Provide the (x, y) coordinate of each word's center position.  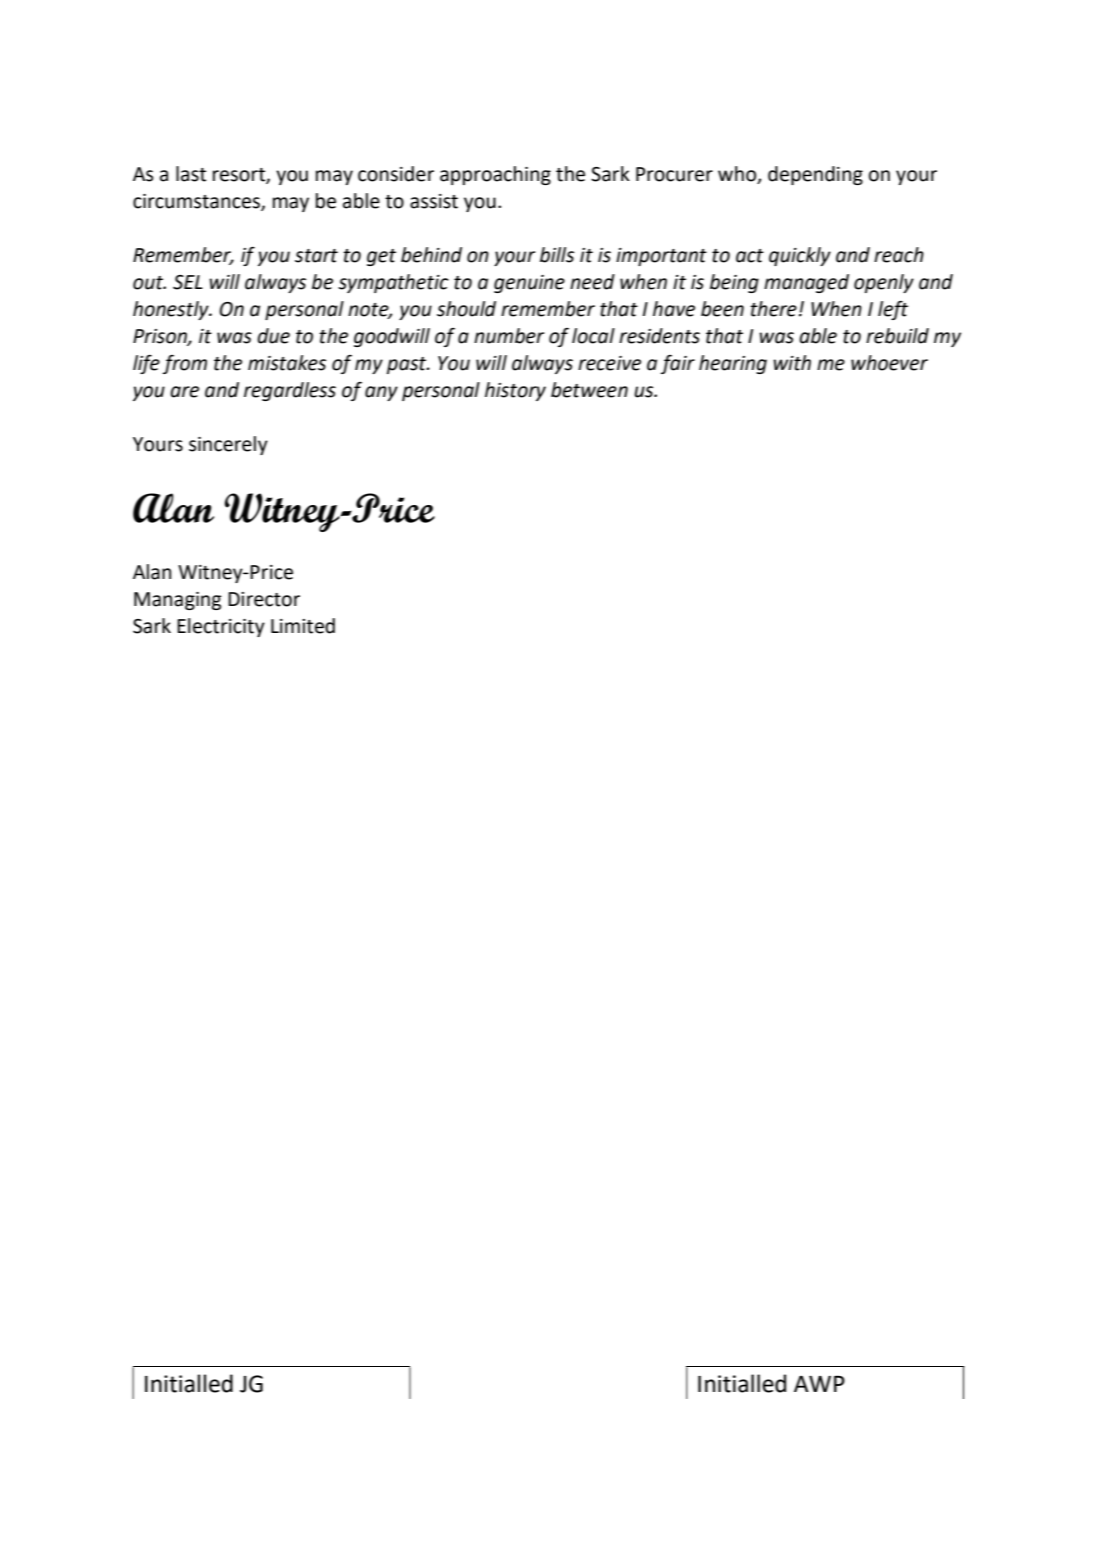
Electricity (221, 627)
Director (264, 599)
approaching (495, 175)
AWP (819, 1383)
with (792, 363)
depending (815, 175)
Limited (303, 626)
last (191, 174)
